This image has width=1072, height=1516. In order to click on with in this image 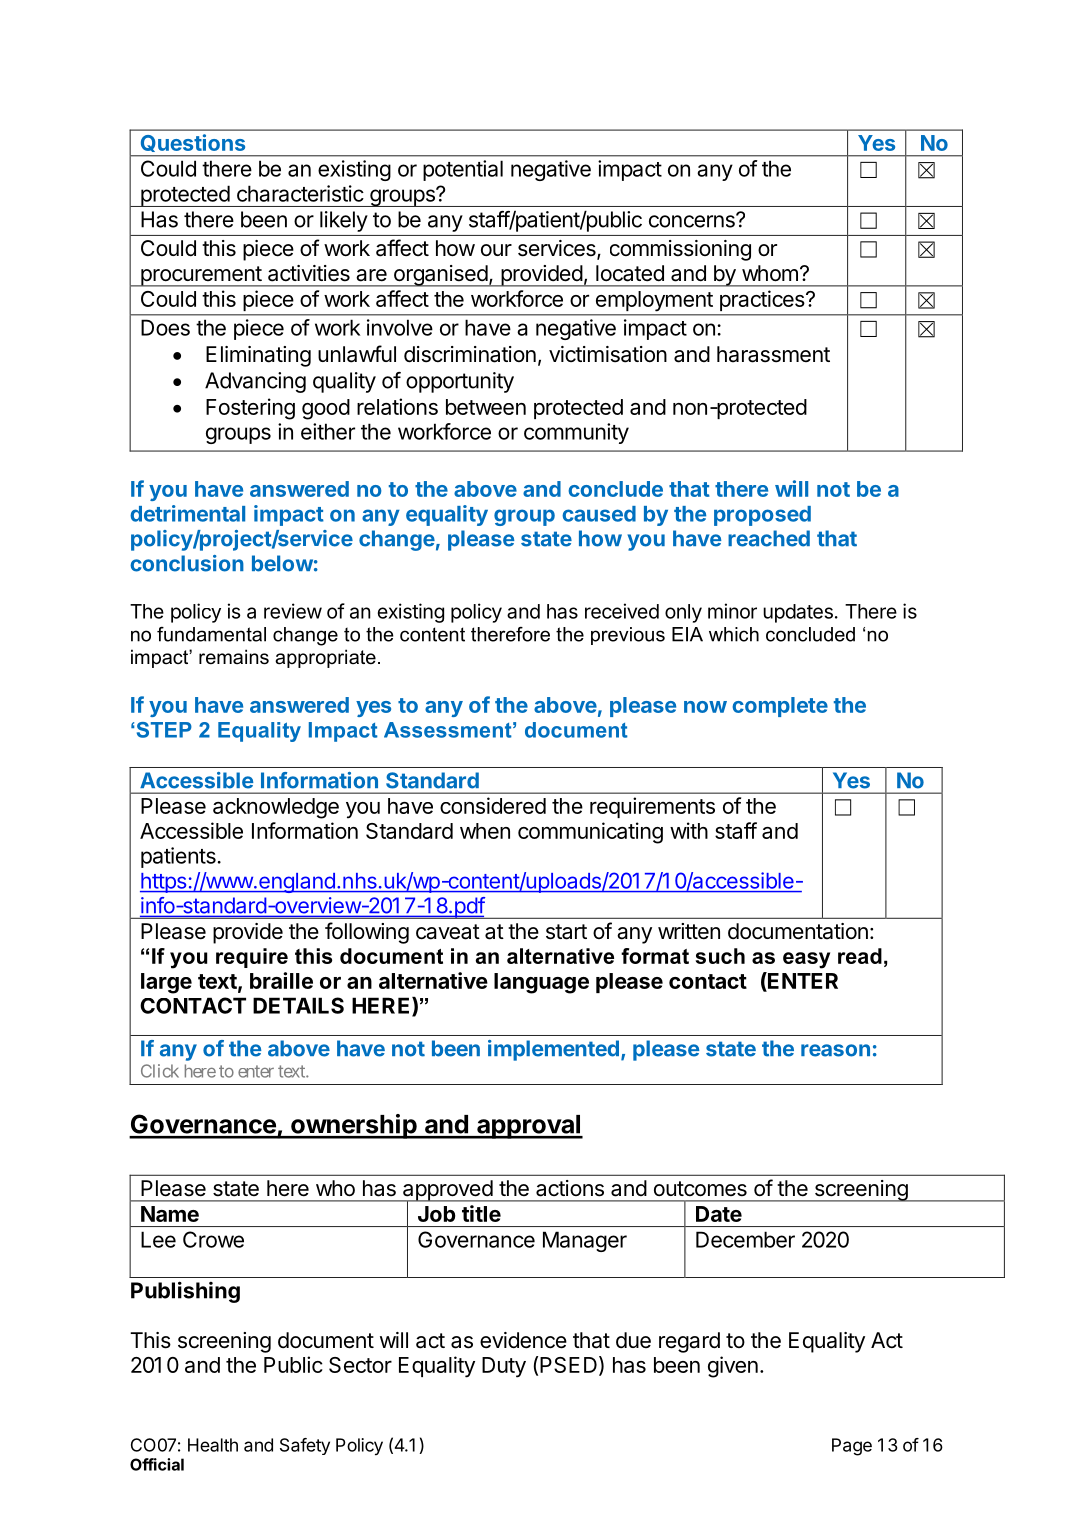, I will do `click(689, 830)`.
